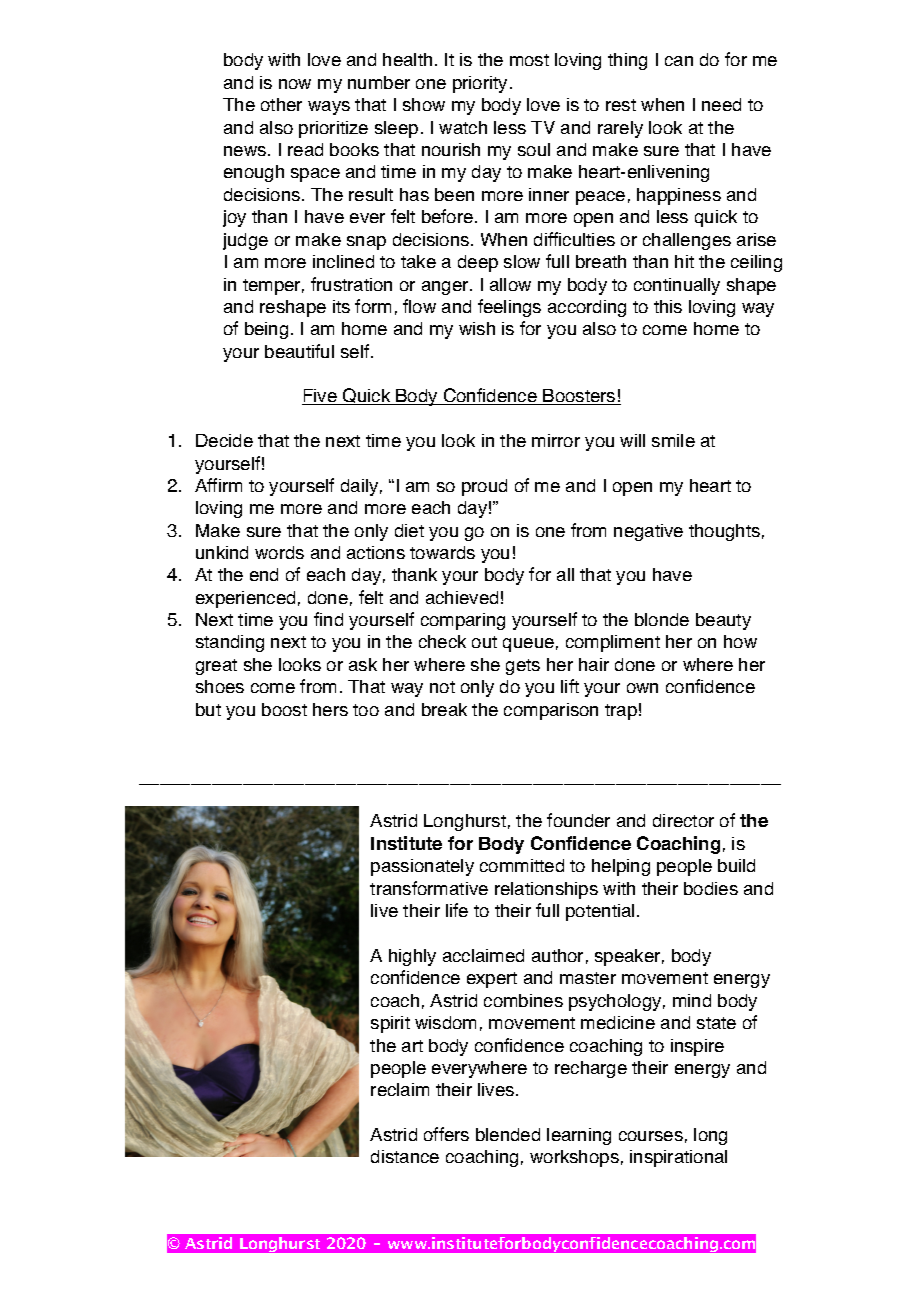 Image resolution: width=924 pixels, height=1308 pixels. I want to click on reclaim, so click(400, 1089).
